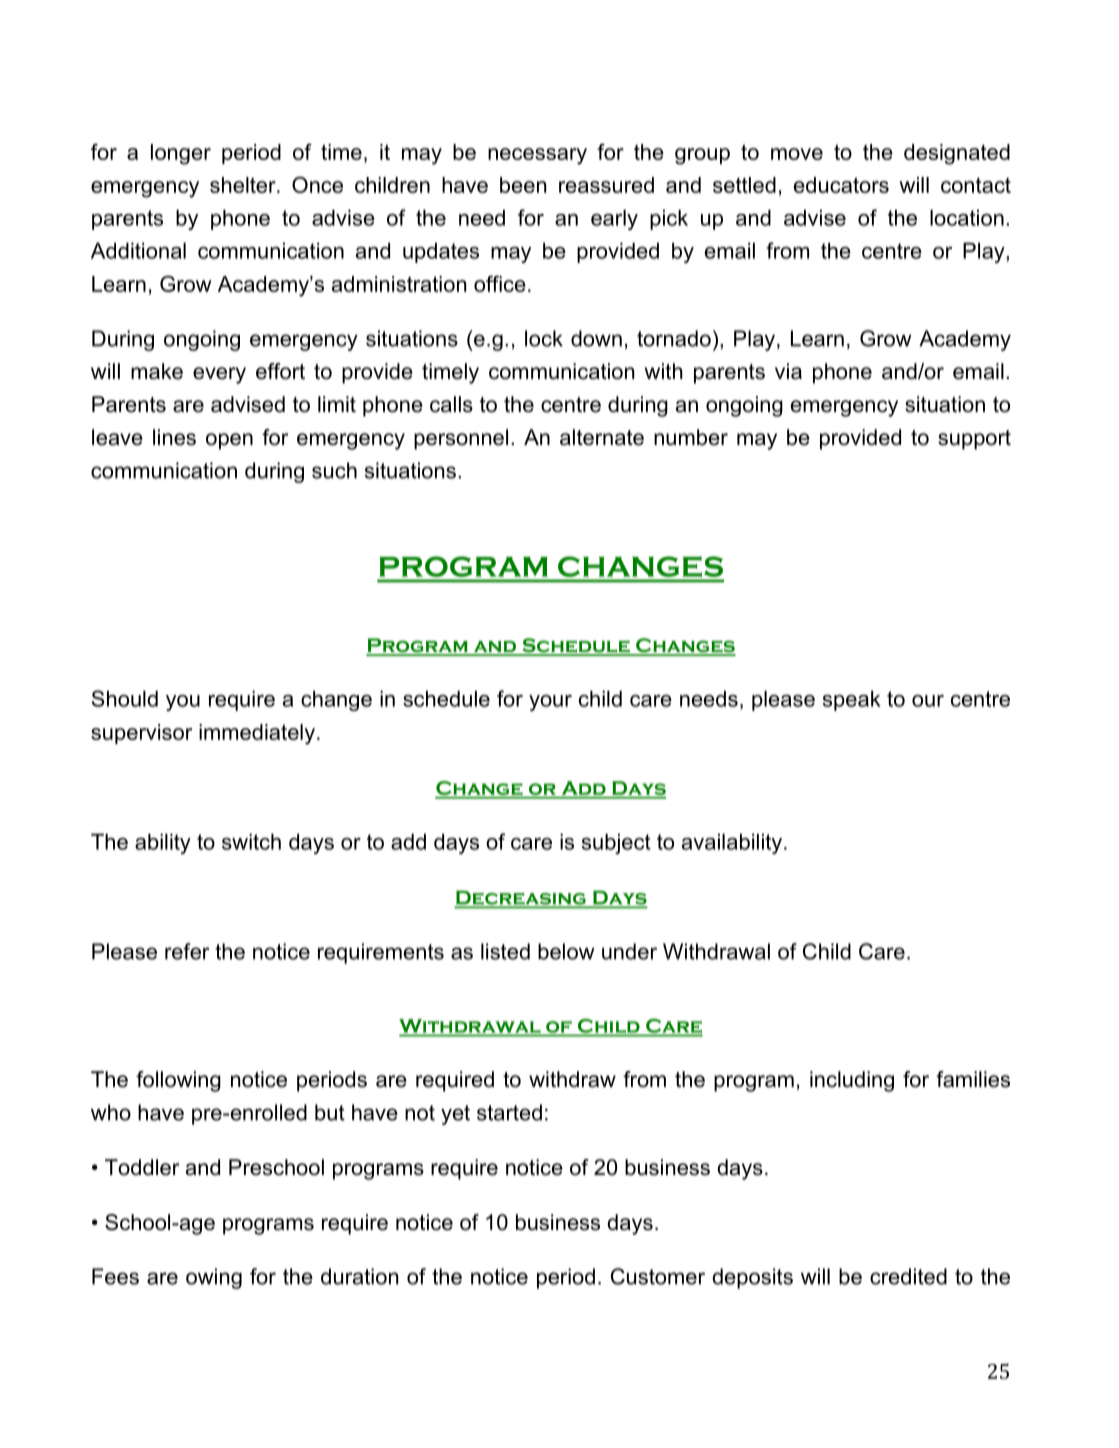  What do you see at coordinates (658, 1276) in the screenshot?
I see `Customer` at bounding box center [658, 1276].
